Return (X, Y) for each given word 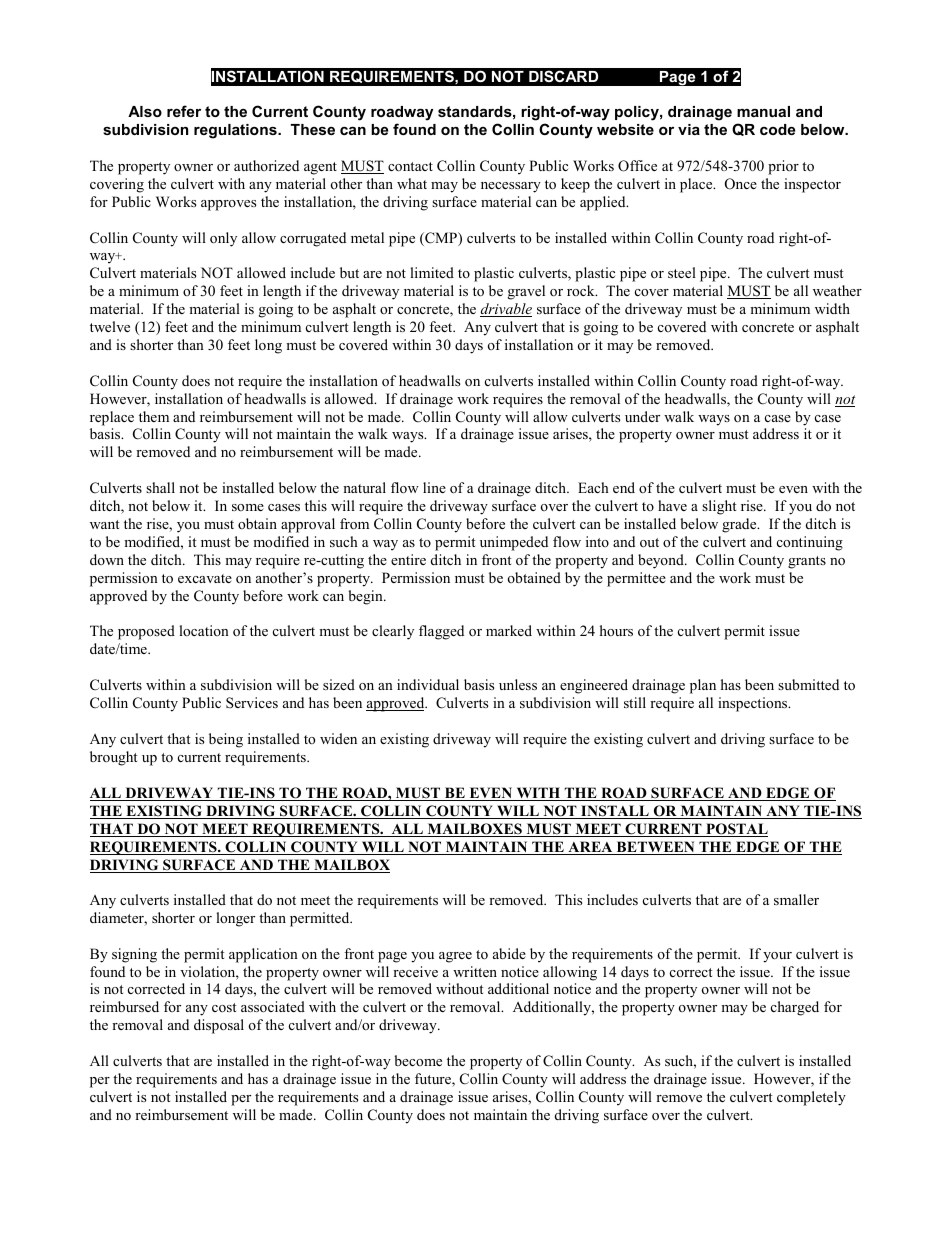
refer (184, 111)
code (777, 129)
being (226, 740)
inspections (754, 704)
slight (719, 507)
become (418, 1060)
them (154, 416)
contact (410, 166)
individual (428, 684)
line (434, 487)
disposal (219, 1026)
